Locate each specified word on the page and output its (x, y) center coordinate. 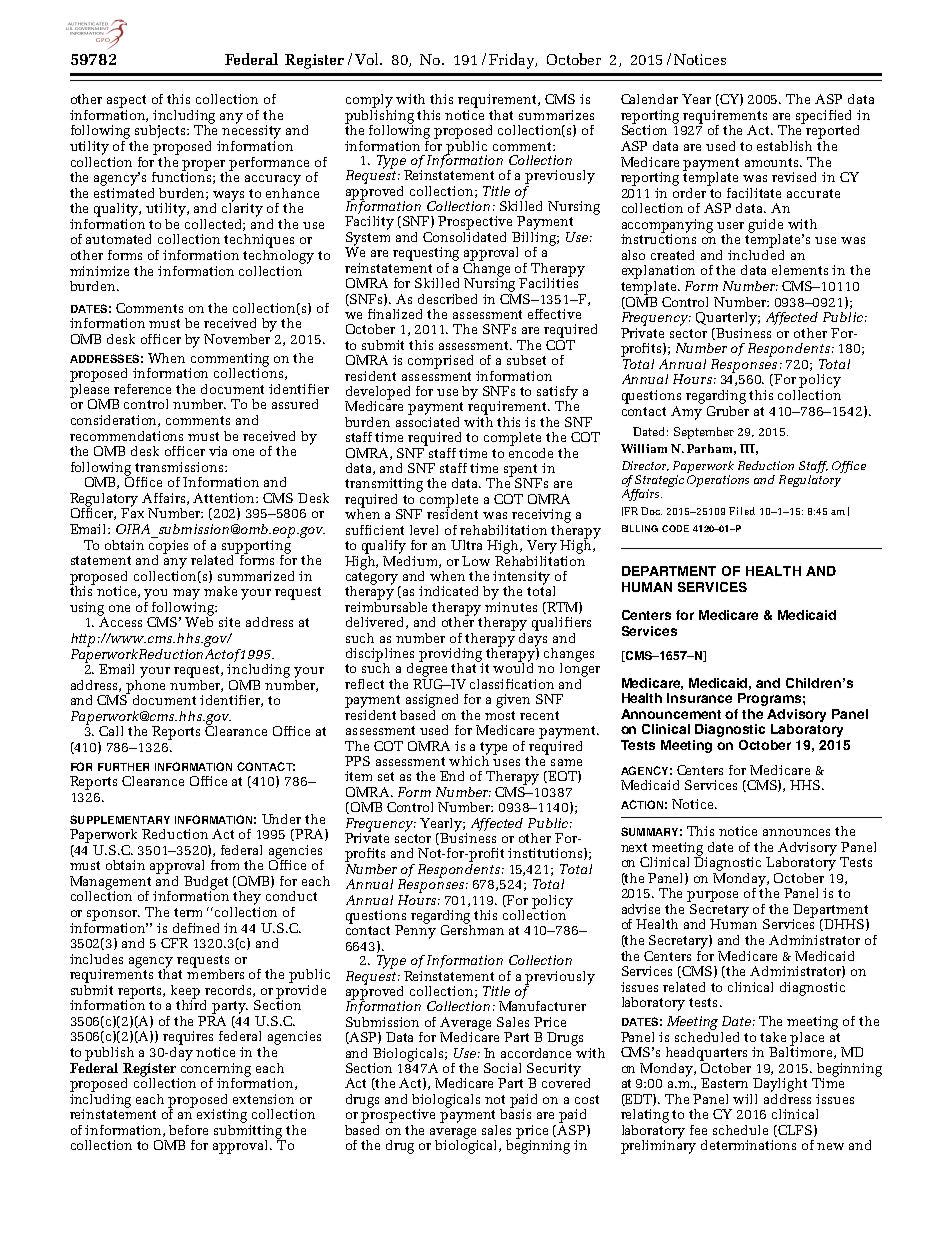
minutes (511, 605)
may (186, 594)
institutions (546, 854)
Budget (206, 884)
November (237, 337)
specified (823, 117)
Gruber (728, 409)
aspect (126, 101)
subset (526, 360)
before (188, 1130)
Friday (513, 61)
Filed (742, 511)
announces (796, 832)
